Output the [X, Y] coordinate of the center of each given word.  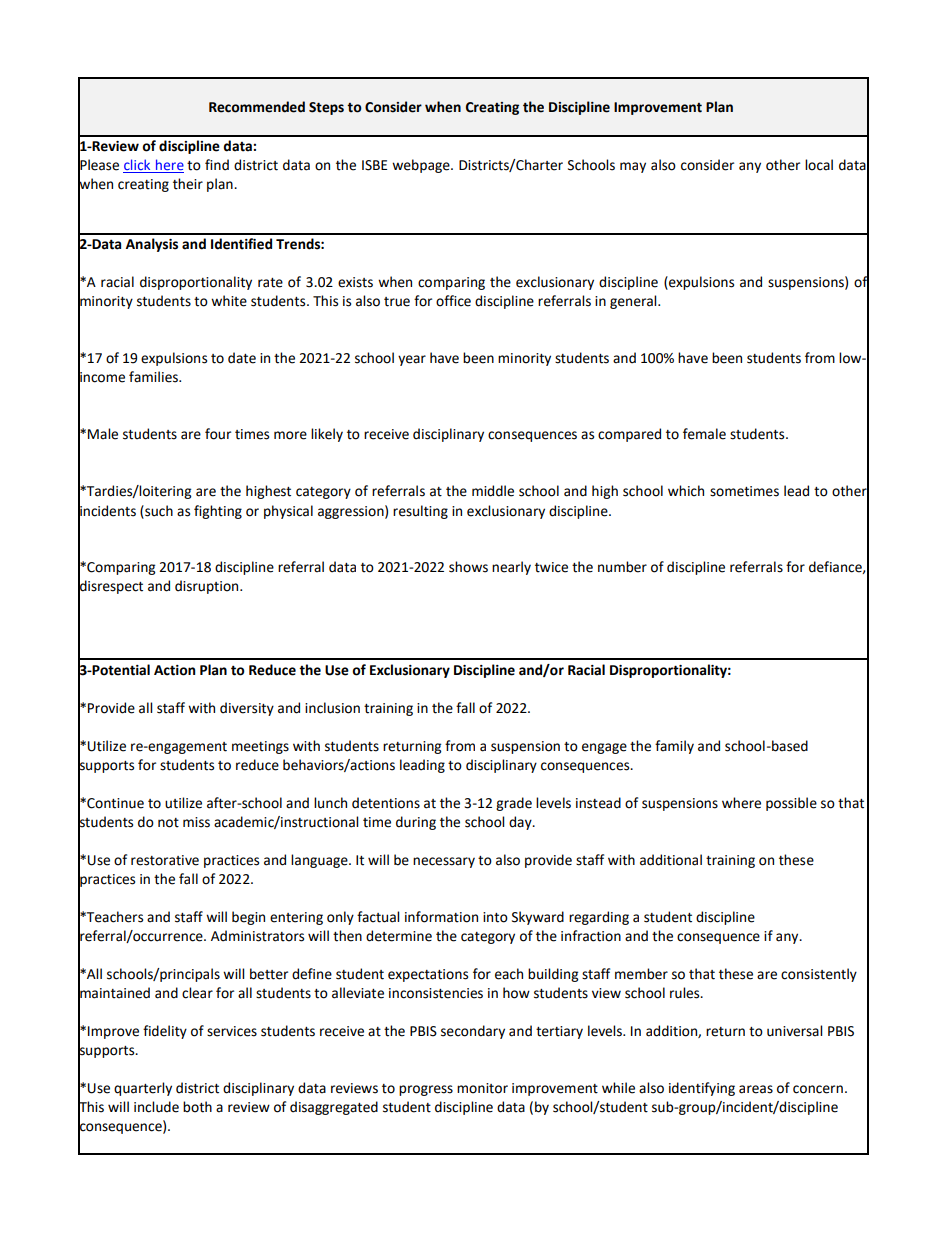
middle [493, 491]
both [197, 1107]
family [674, 747]
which [686, 491]
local [819, 165]
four [218, 434]
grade [514, 804]
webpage [422, 166]
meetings [260, 747]
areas [756, 1089]
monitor [482, 1088]
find [217, 165]
